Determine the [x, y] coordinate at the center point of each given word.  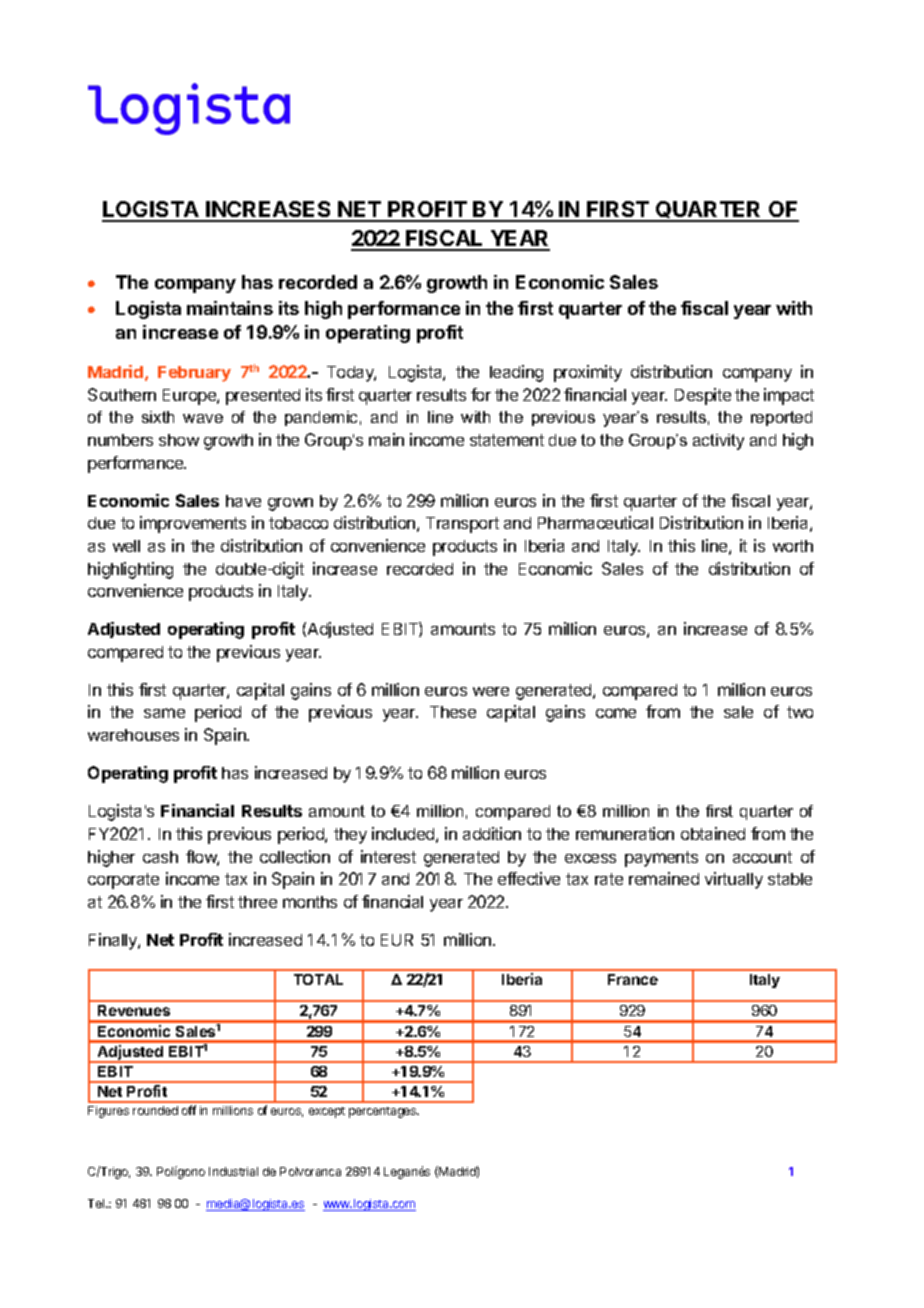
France [633, 979]
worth [793, 546]
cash [160, 857]
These [453, 712]
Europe [190, 397]
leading [516, 373]
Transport [462, 525]
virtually [734, 880]
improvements [193, 524]
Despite [703, 396]
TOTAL [318, 979]
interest [388, 856]
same [164, 713]
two [800, 712]
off [189, 1110]
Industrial [233, 1171]
